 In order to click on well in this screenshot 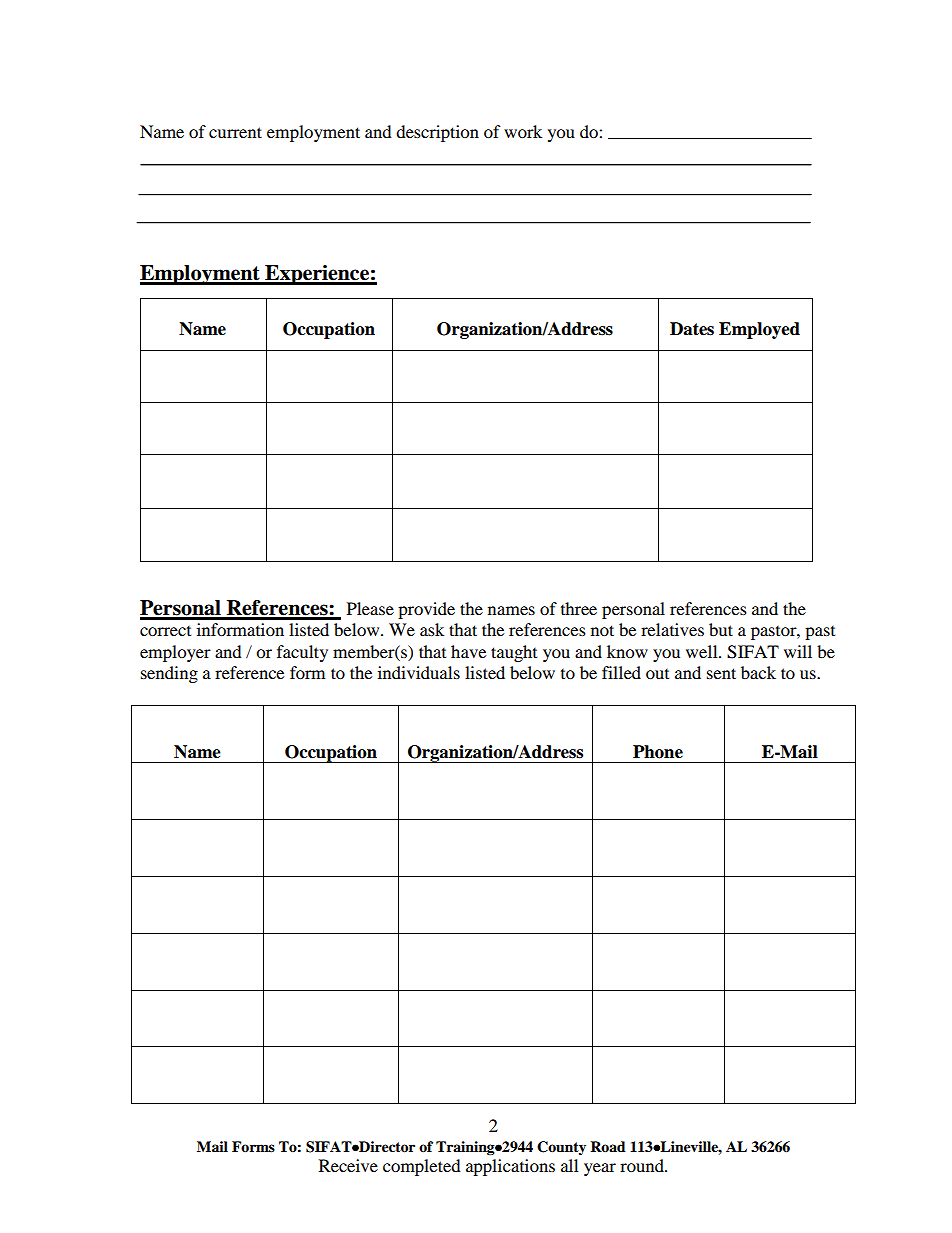, I will do `click(703, 651)`.
